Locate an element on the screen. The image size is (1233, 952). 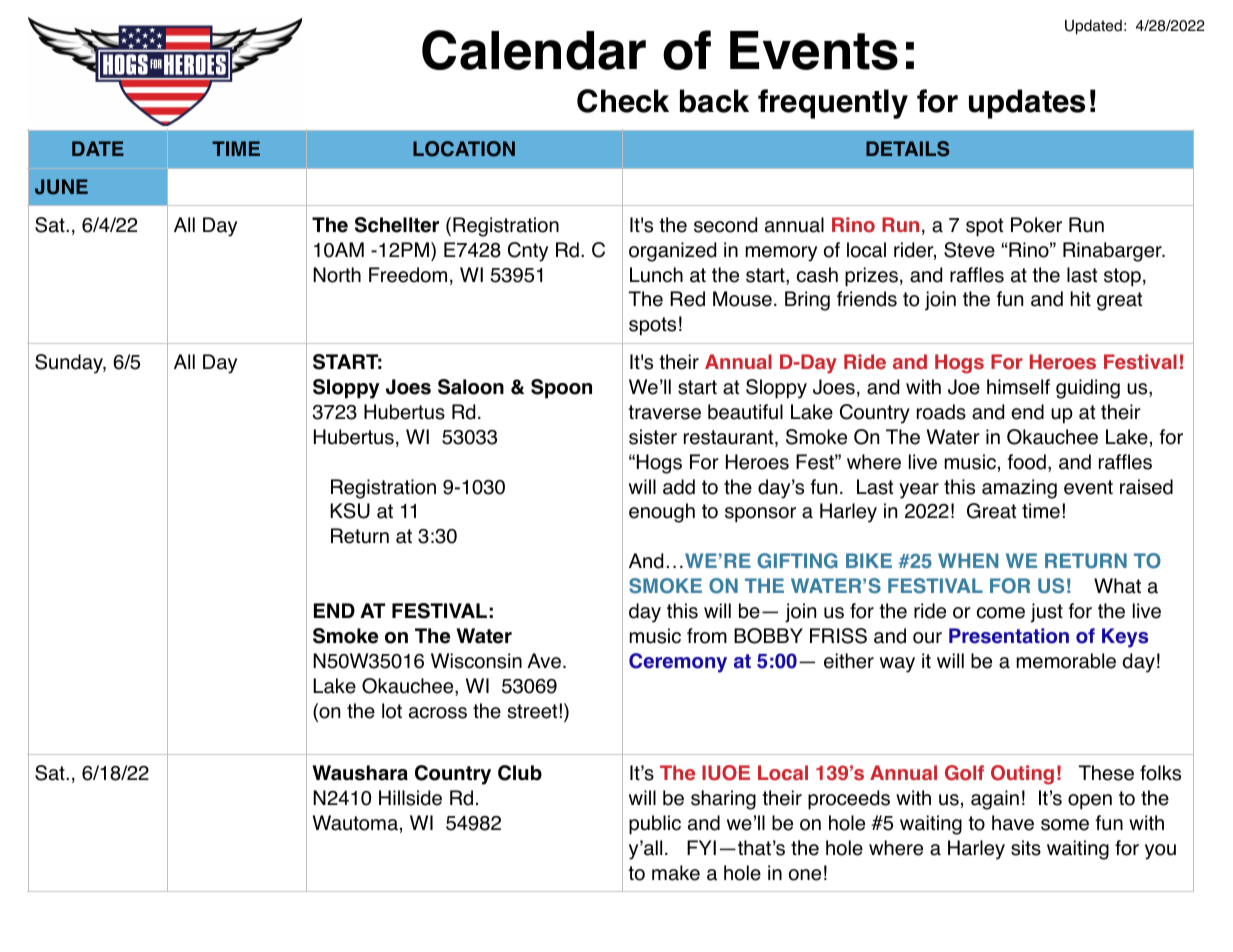
Check is located at coordinates (623, 101).
